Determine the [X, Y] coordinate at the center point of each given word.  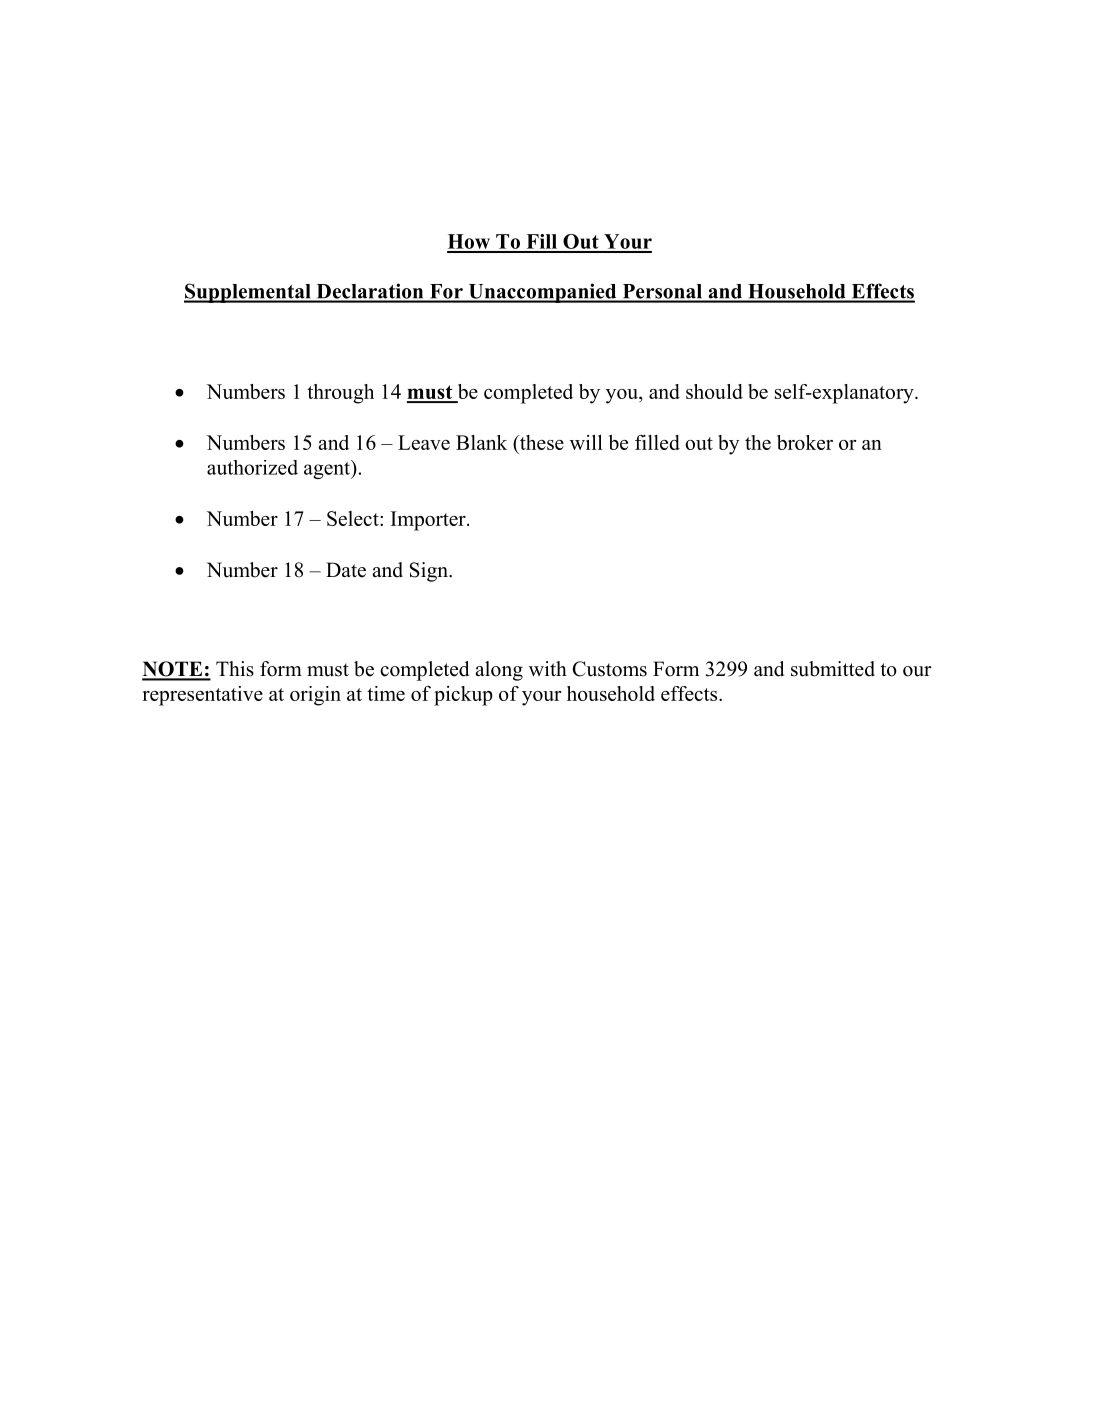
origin [315, 696]
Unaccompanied [542, 293]
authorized [252, 467]
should [714, 391]
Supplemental [248, 293]
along [499, 671]
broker [805, 442]
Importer [429, 521]
